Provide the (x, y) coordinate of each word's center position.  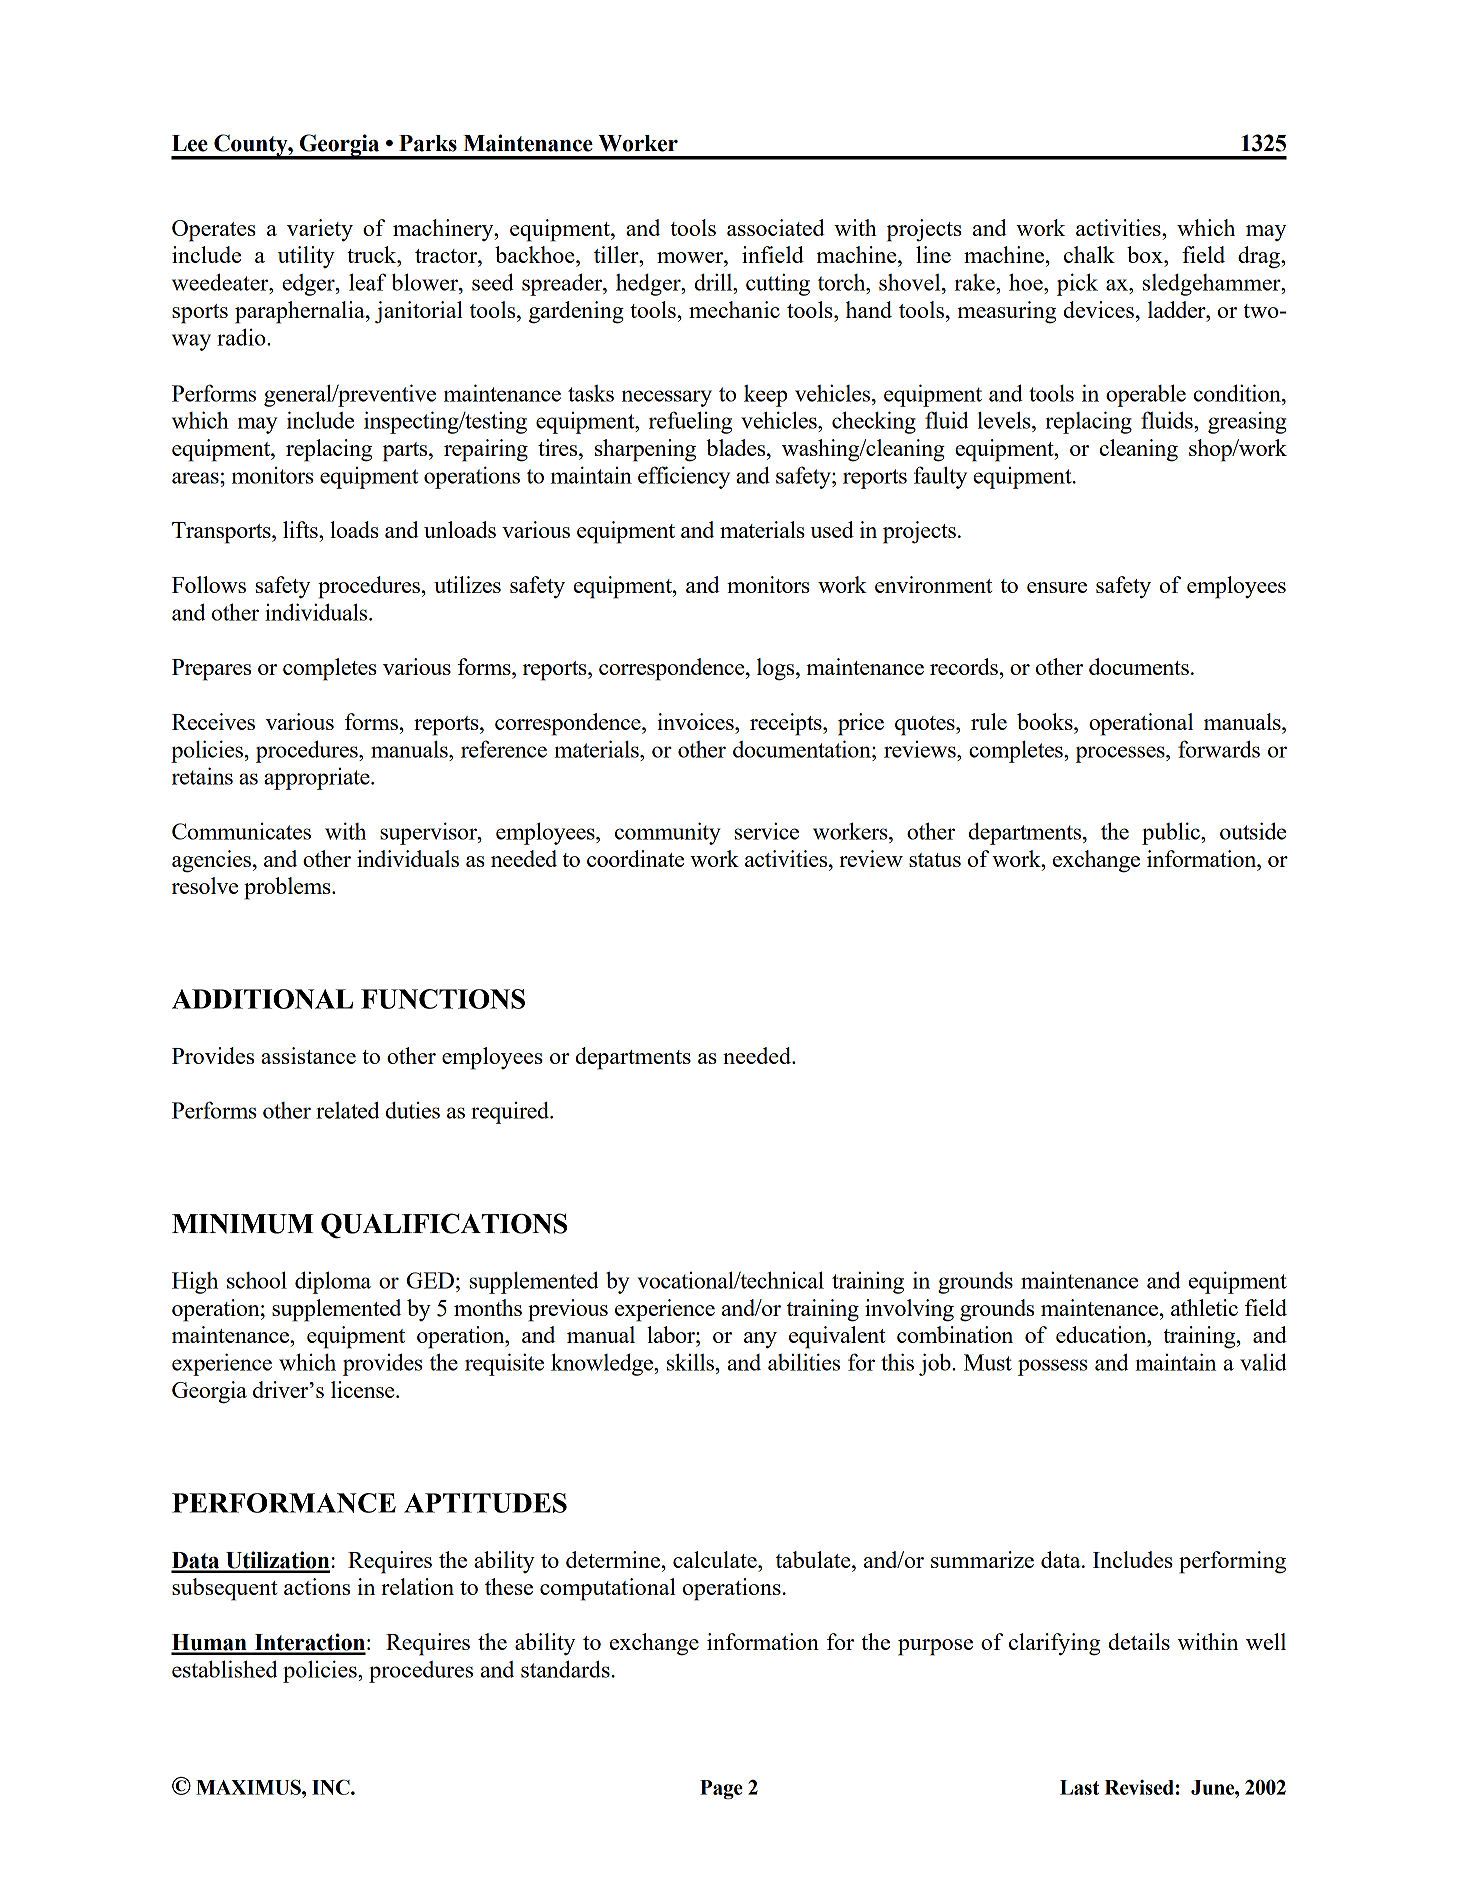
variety (320, 230)
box (1146, 254)
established (224, 1669)
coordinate (635, 858)
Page (721, 1790)
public (1172, 833)
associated (776, 227)
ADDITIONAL (262, 999)
